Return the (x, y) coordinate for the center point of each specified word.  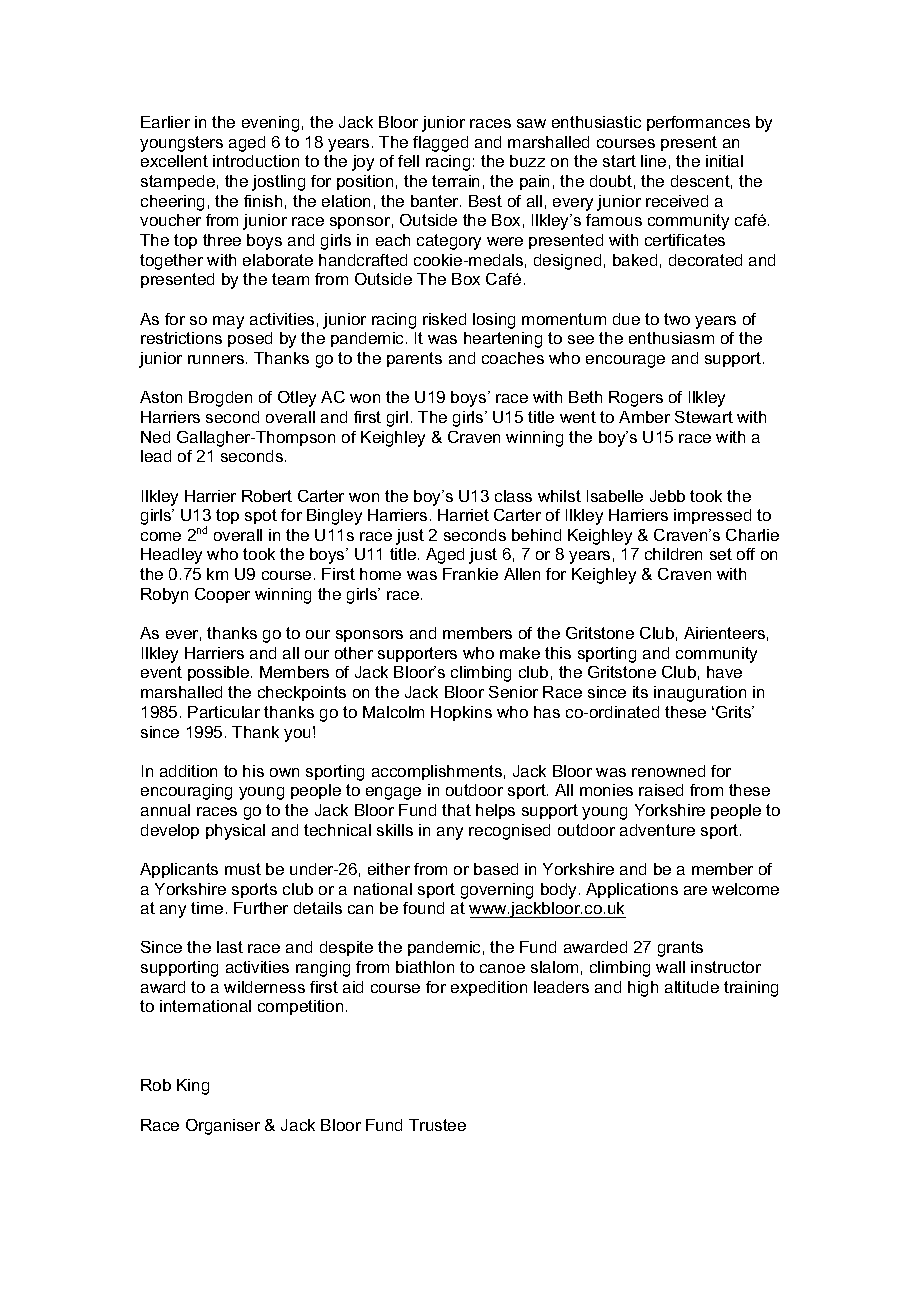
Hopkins (461, 713)
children (673, 554)
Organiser (223, 1127)
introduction (256, 161)
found (423, 908)
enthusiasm (671, 338)
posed (250, 339)
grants (680, 949)
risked (444, 319)
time (207, 908)
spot (261, 516)
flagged (440, 144)
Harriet (463, 515)
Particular (224, 712)
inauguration (700, 694)
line (653, 161)
